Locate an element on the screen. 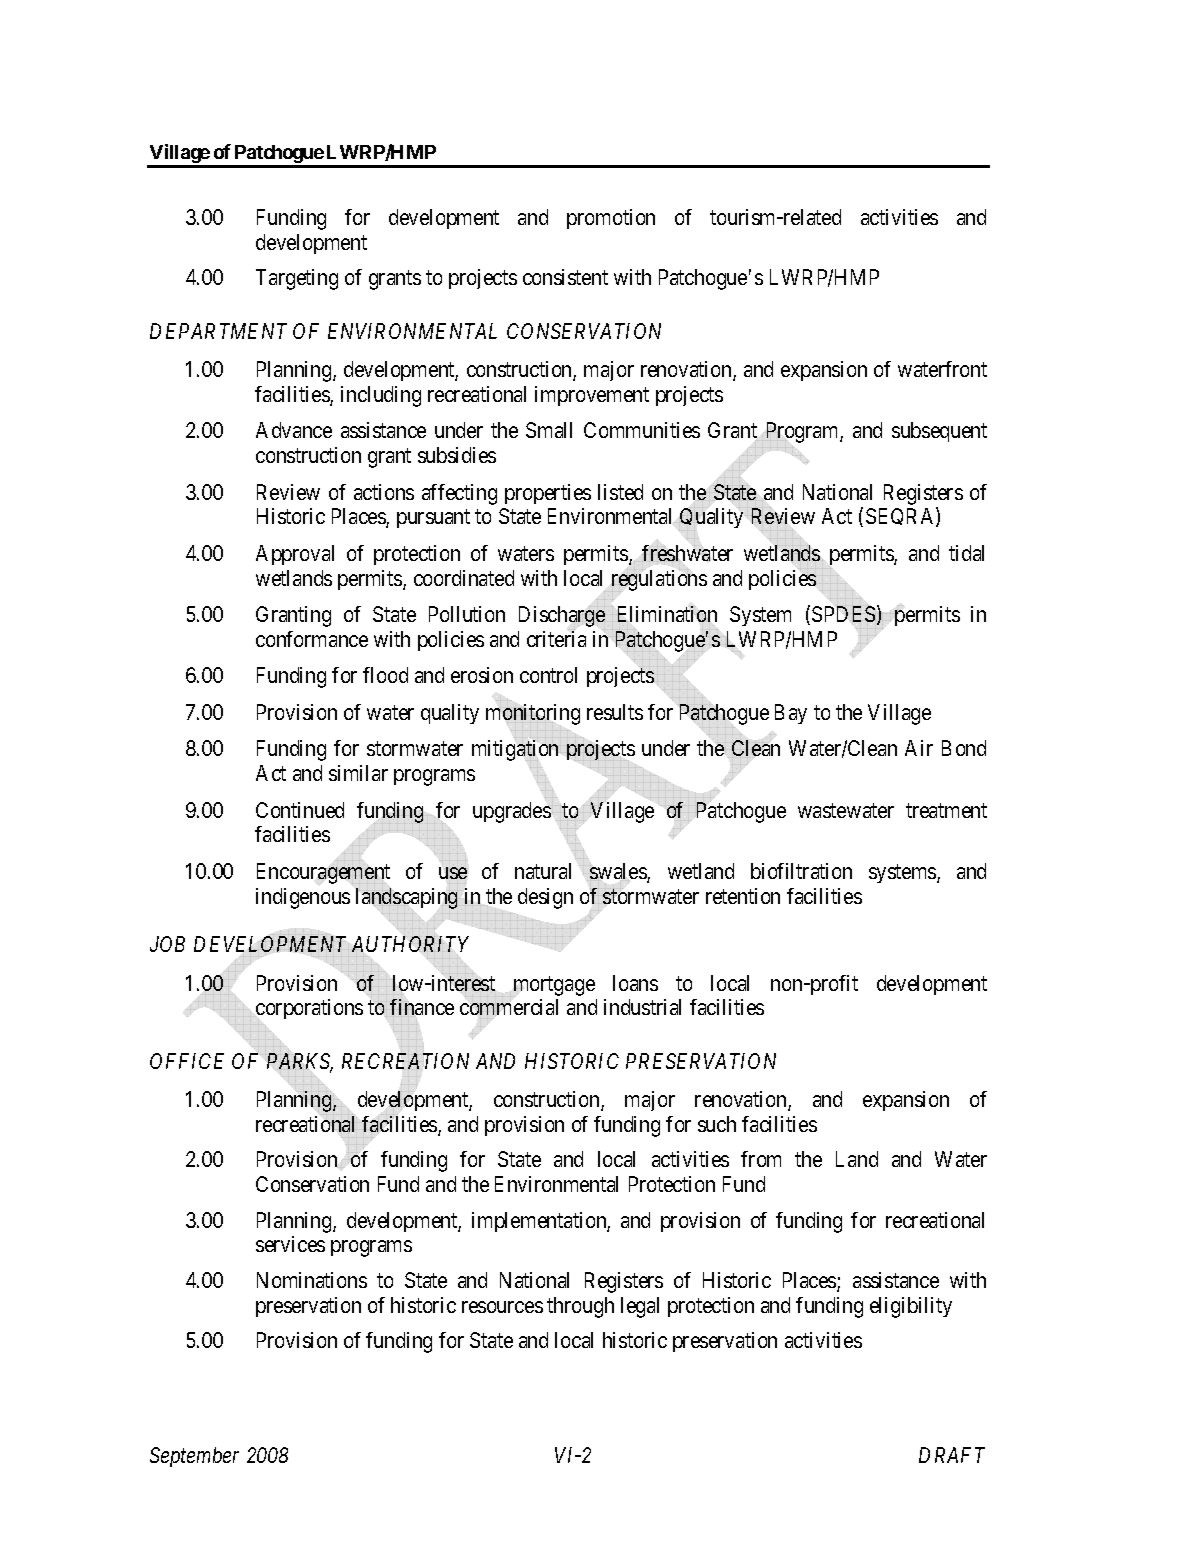  conformance is located at coordinates (312, 639).
